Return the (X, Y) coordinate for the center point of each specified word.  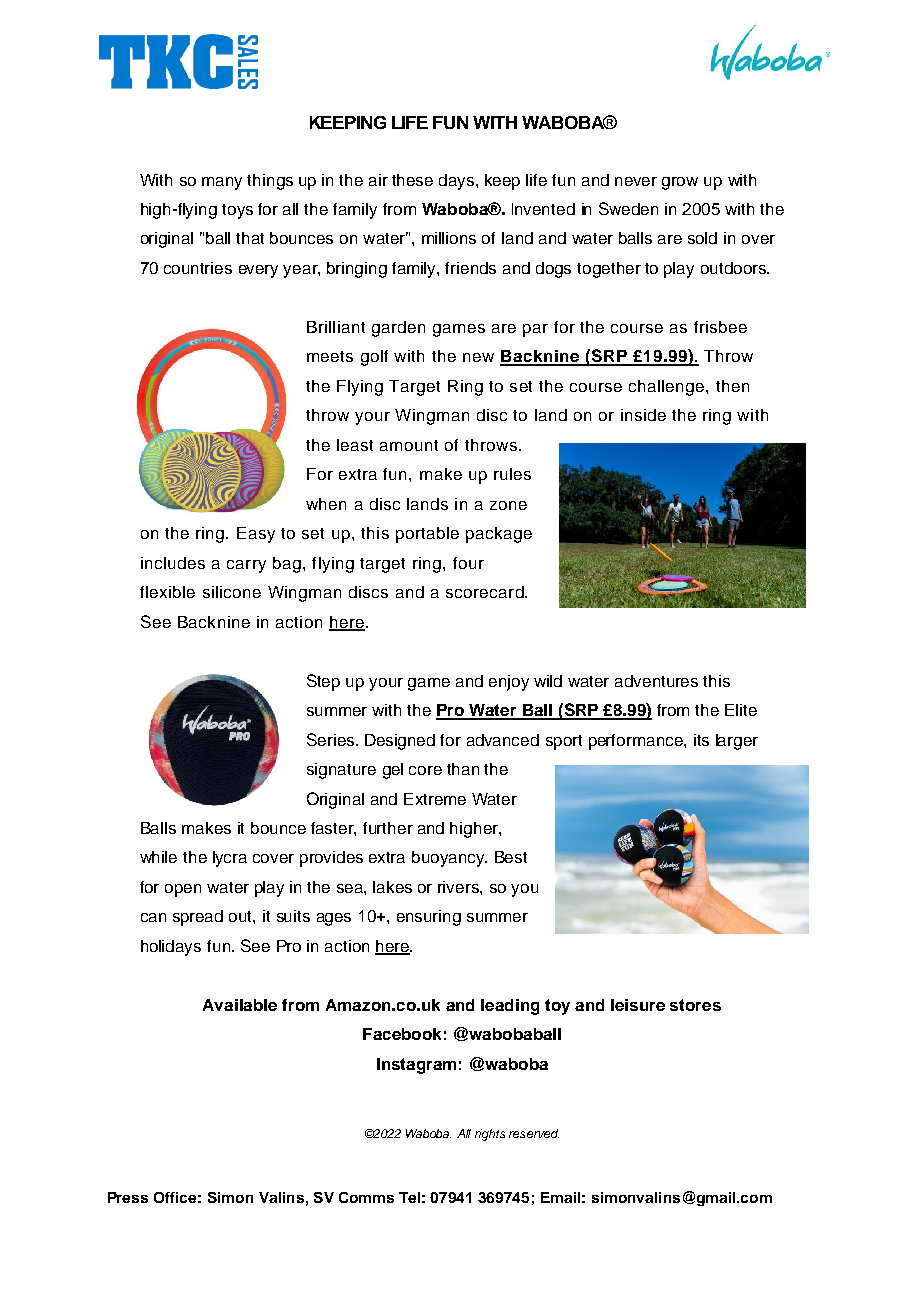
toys (237, 211)
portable (427, 535)
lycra (230, 859)
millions (449, 238)
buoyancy (449, 859)
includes (173, 563)
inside (643, 415)
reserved (534, 1133)
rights (490, 1135)
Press (128, 1197)
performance (637, 742)
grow (680, 183)
